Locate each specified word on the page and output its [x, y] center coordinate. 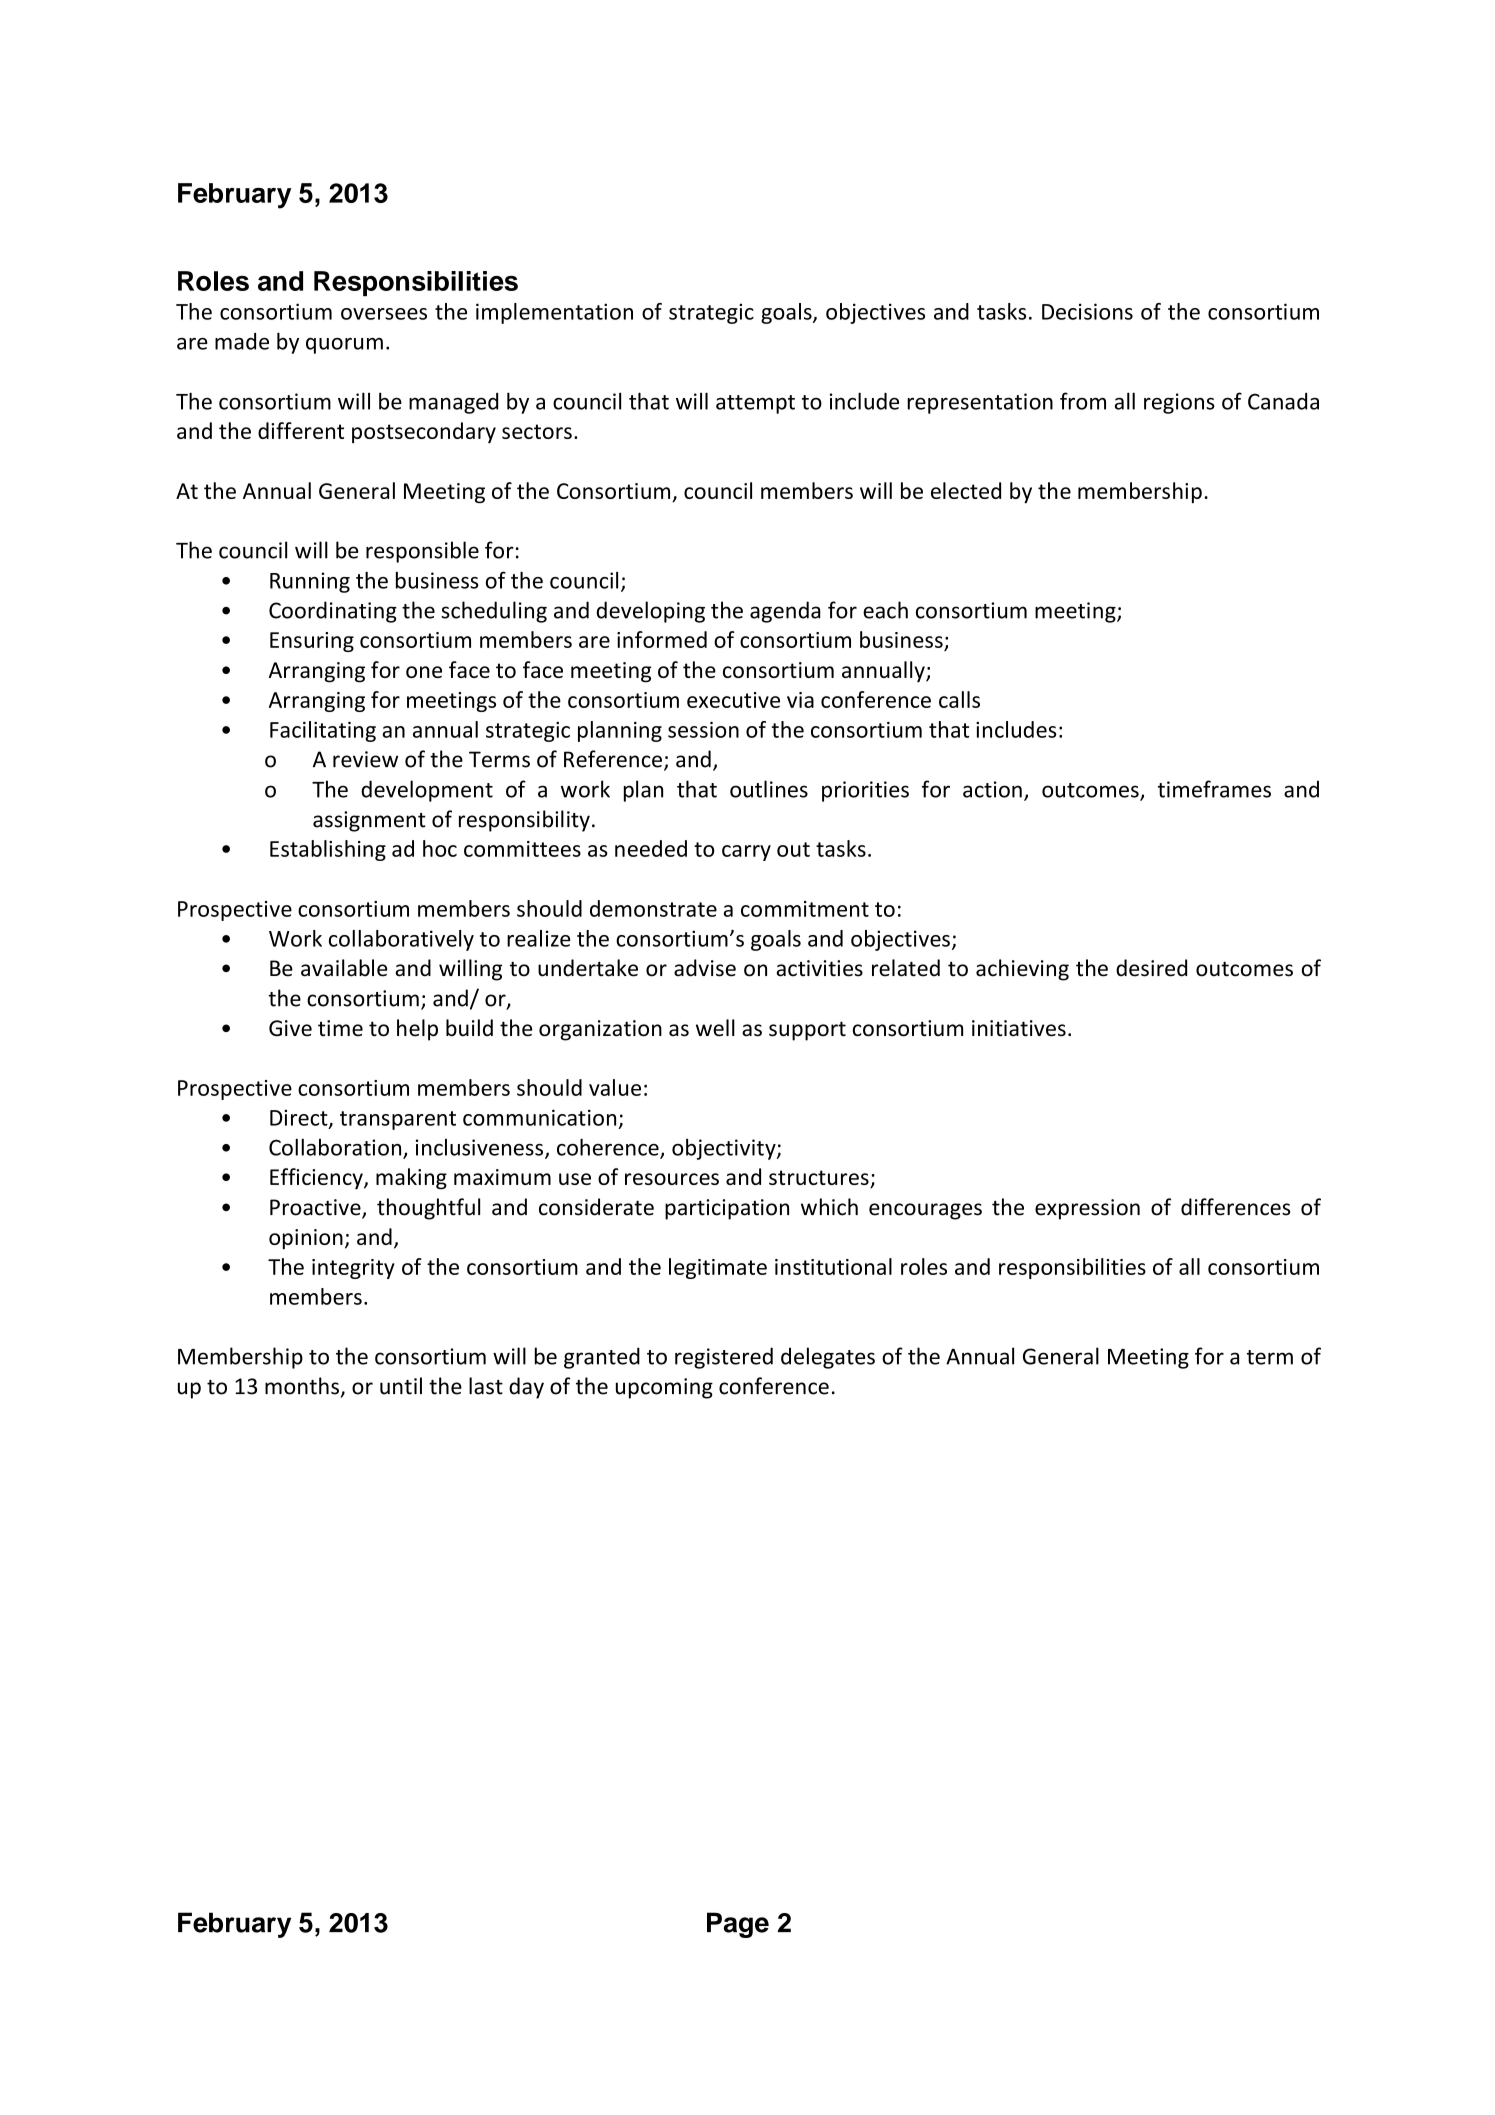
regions [1179, 403]
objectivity [725, 1149]
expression [1087, 1209]
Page [738, 1925]
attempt [755, 404]
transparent [398, 1120]
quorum [344, 346]
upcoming [664, 1388]
